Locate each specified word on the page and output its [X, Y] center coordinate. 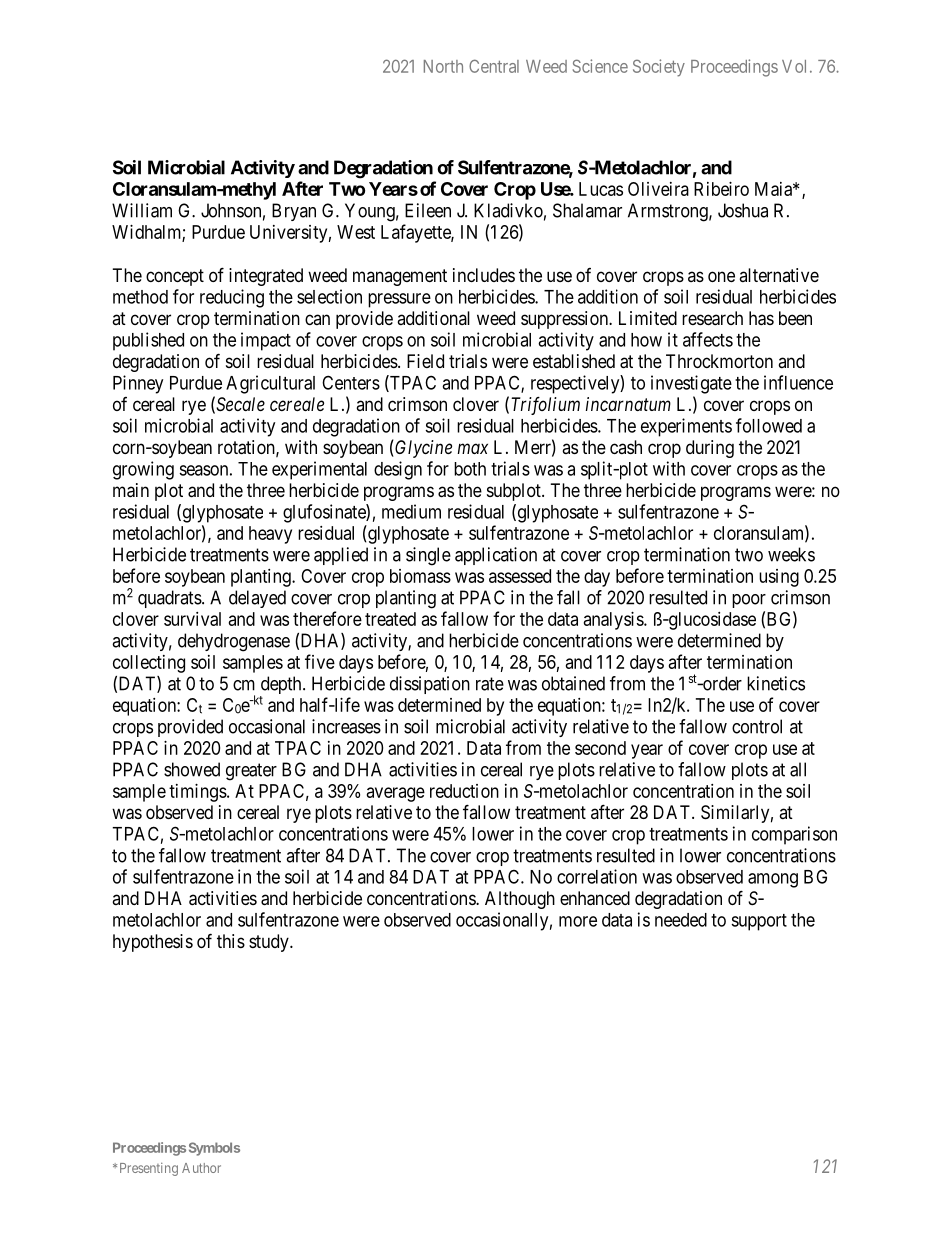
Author [201, 1168]
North [443, 66]
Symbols [214, 1149]
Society [659, 68]
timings [198, 793]
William [142, 210]
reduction [464, 791]
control [757, 726]
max [472, 448]
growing [143, 470]
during [710, 449]
